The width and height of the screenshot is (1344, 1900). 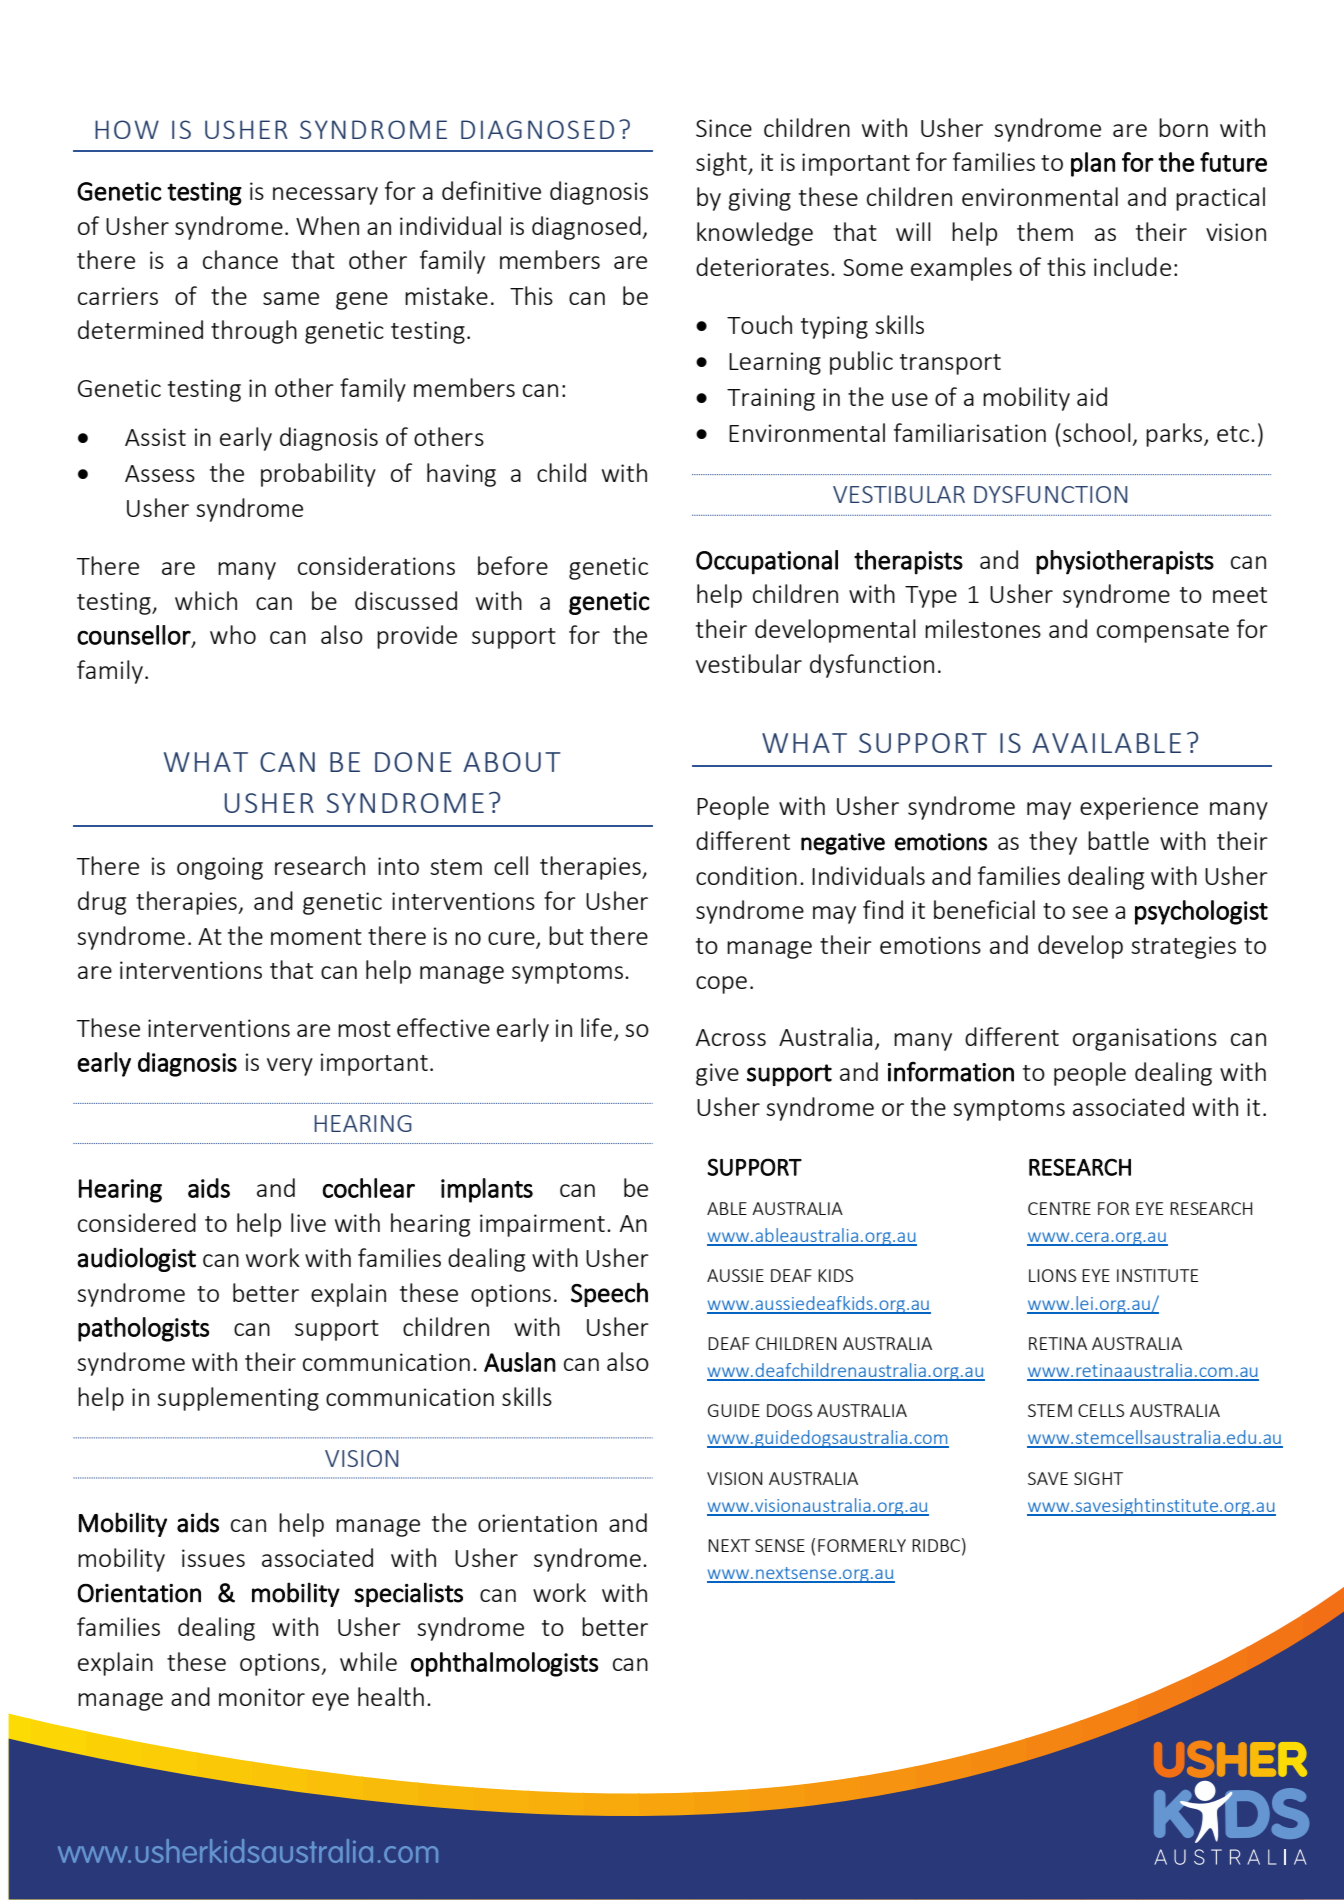 I want to click on necessary, so click(x=325, y=196).
